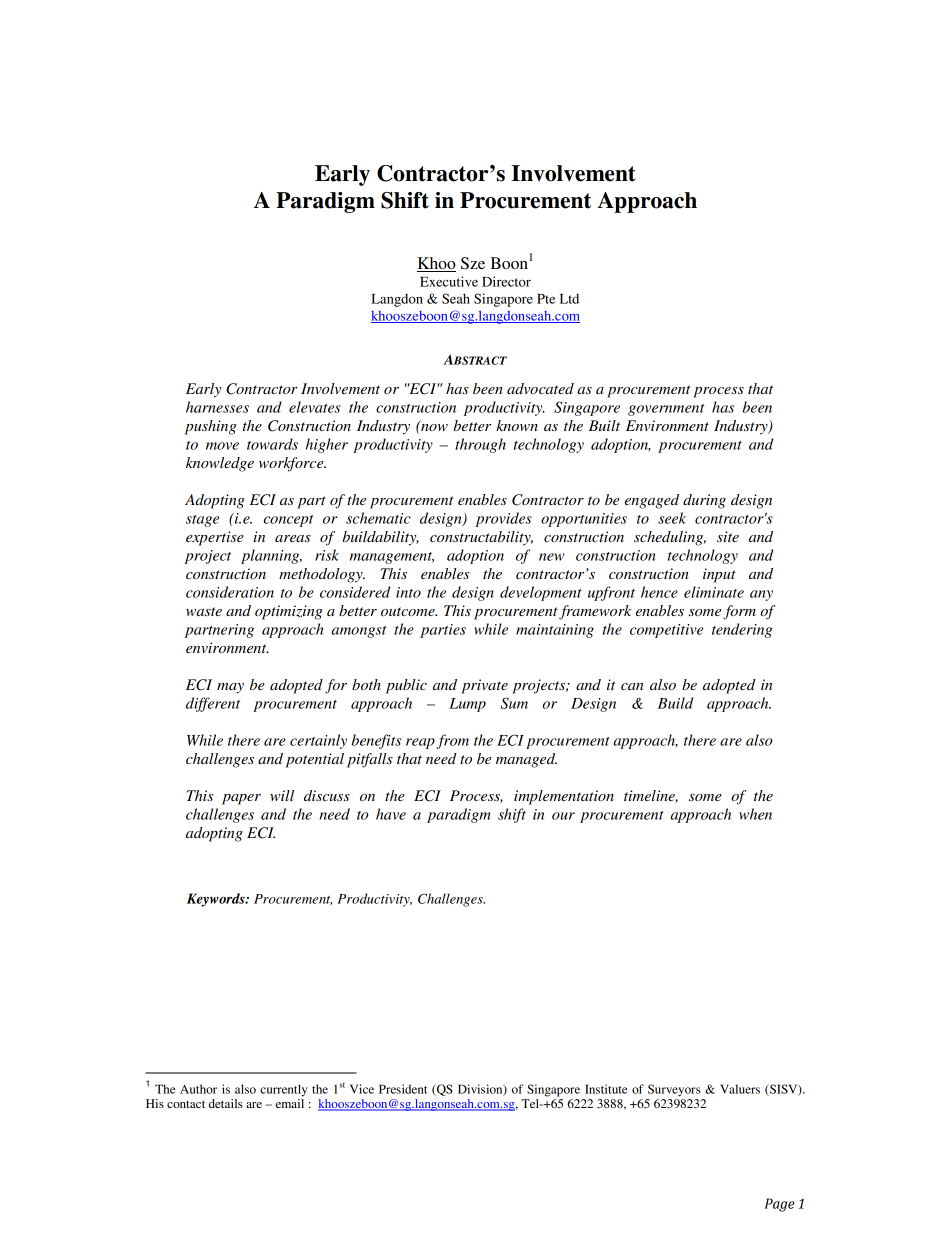 The image size is (952, 1233). Describe the element at coordinates (403, 1089) in the screenshot. I see `President` at that location.
